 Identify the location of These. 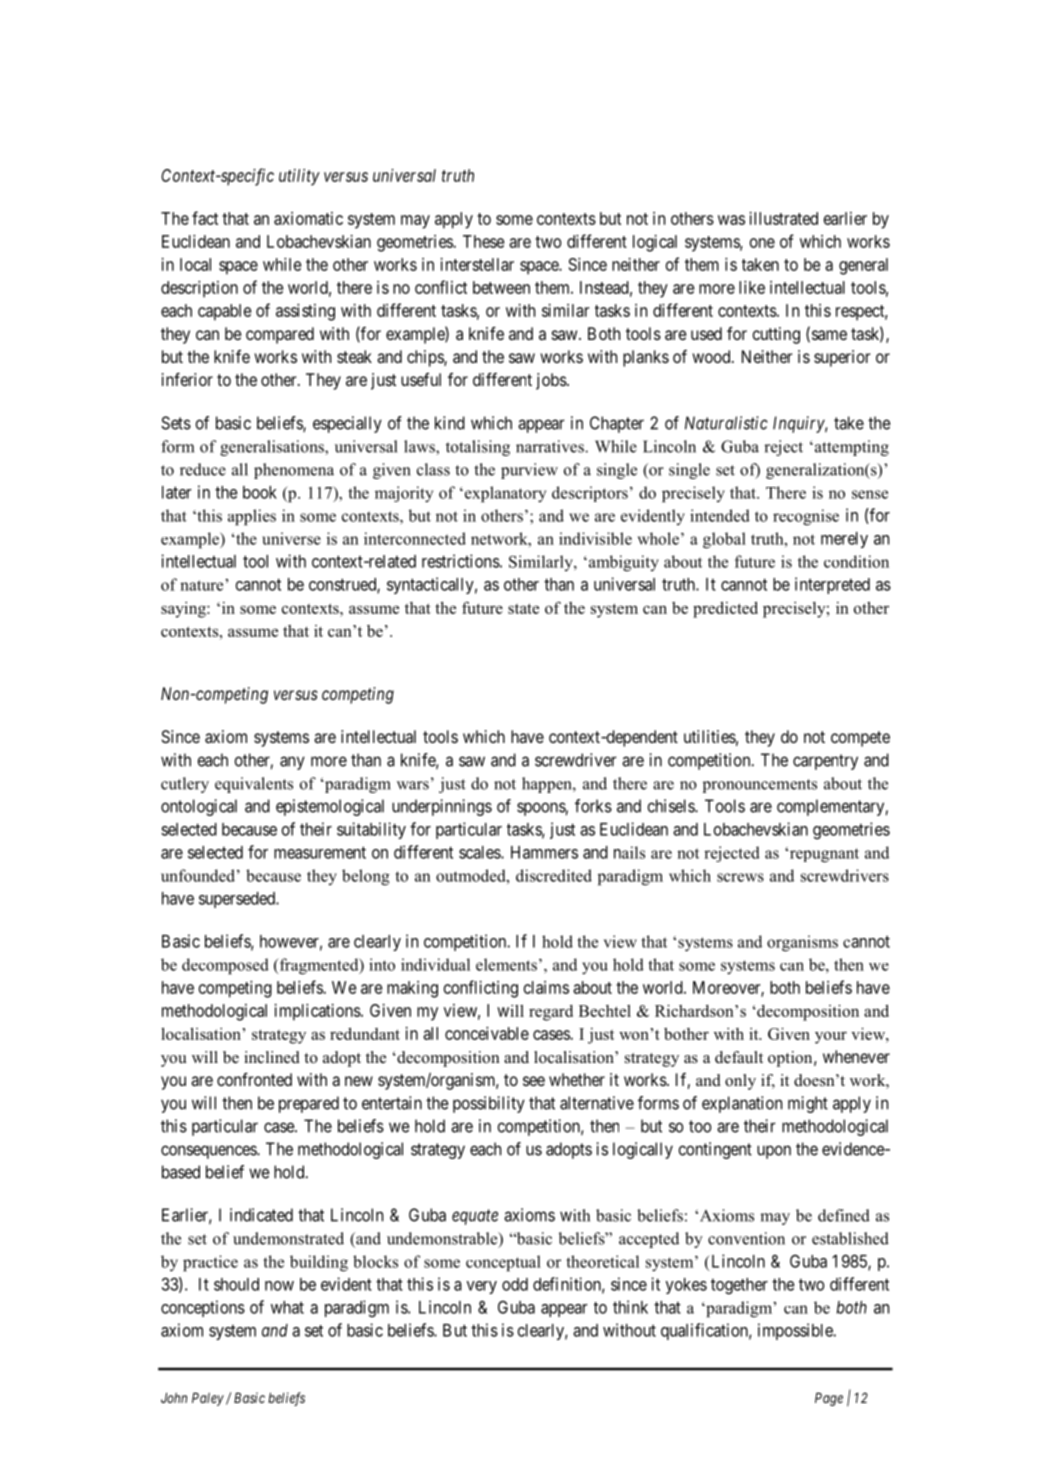
(483, 241).
